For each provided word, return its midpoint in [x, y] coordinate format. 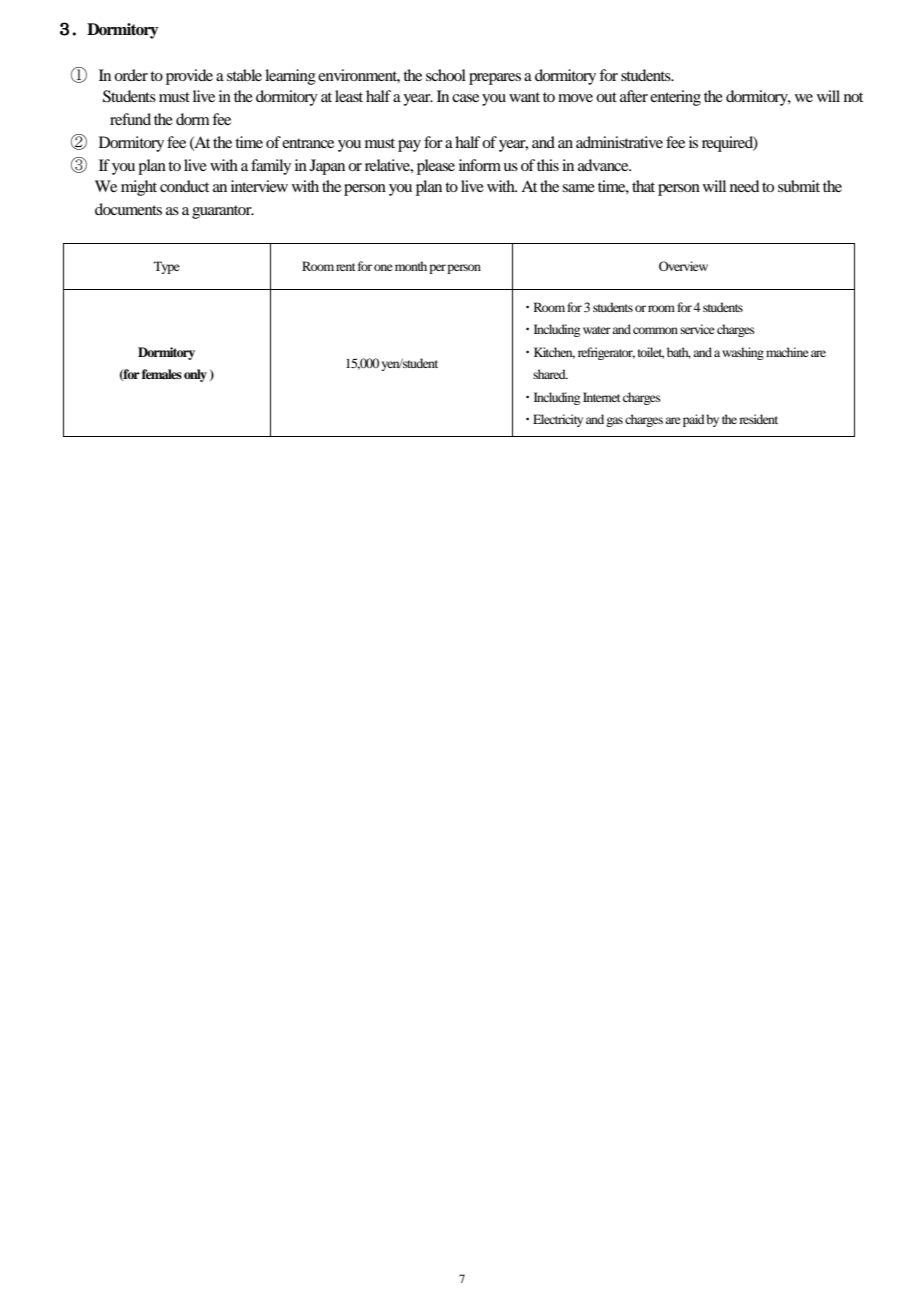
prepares [495, 79]
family [271, 167]
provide [189, 77]
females [162, 374]
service [697, 329]
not [853, 97]
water [597, 330]
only [195, 375]
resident [758, 419]
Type [167, 267]
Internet [602, 397]
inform [480, 165]
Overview [683, 266]
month [411, 266]
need [744, 186]
